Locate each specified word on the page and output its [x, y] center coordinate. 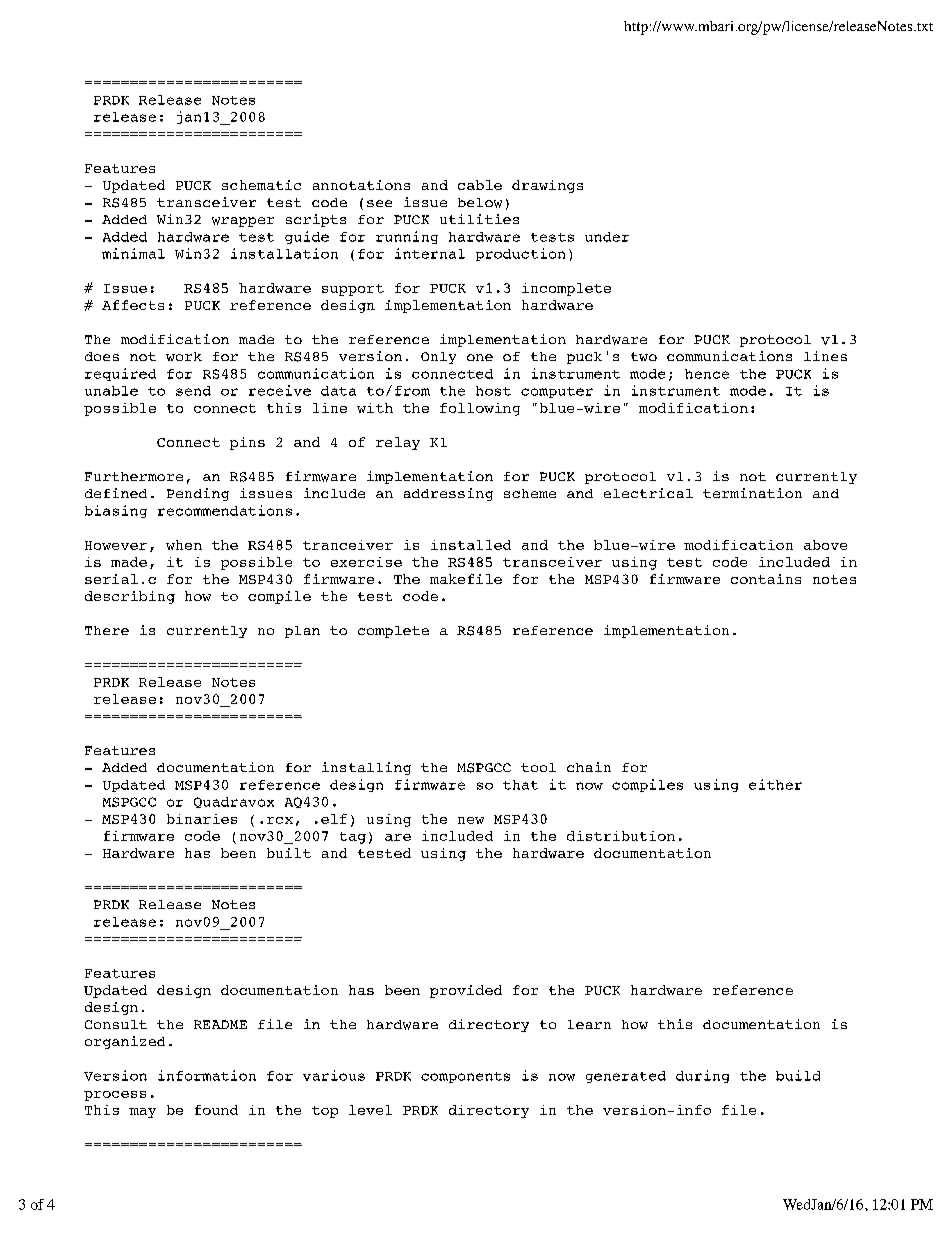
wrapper [243, 222]
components [465, 1077]
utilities [479, 219]
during [702, 1076]
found [216, 1110]
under [607, 237]
